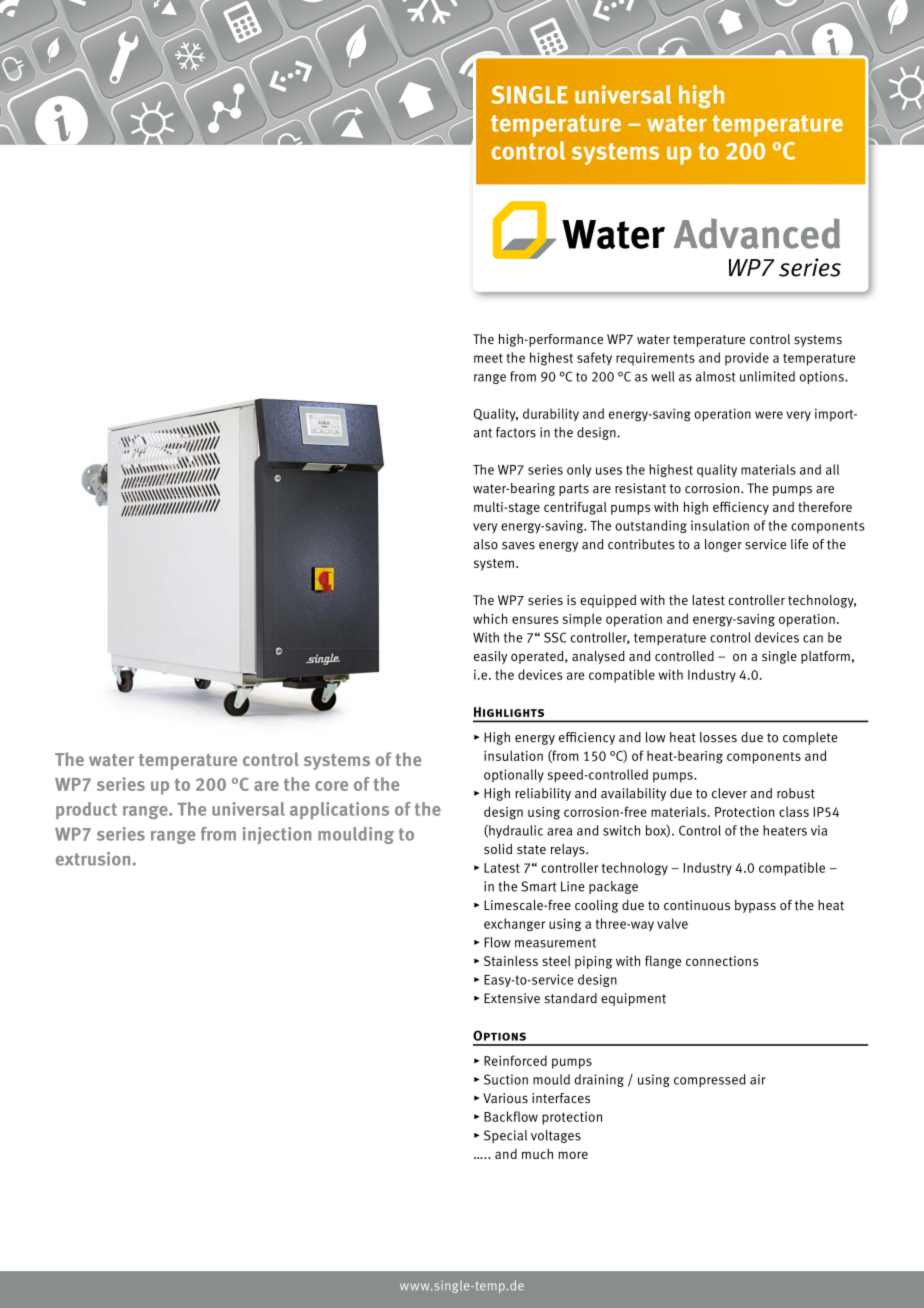  I want to click on safety, so click(594, 359).
